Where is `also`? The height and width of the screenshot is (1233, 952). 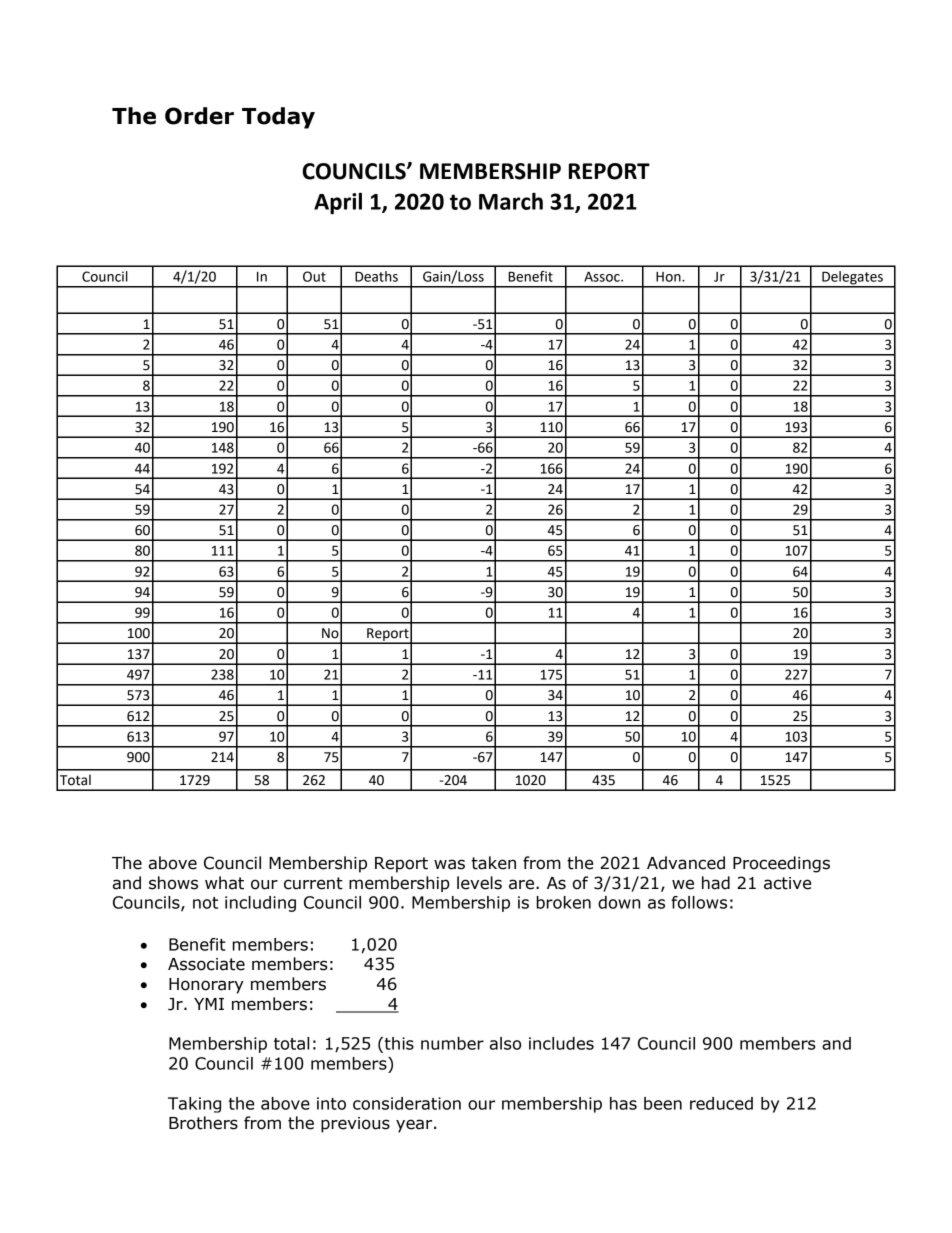 also is located at coordinates (505, 1043).
